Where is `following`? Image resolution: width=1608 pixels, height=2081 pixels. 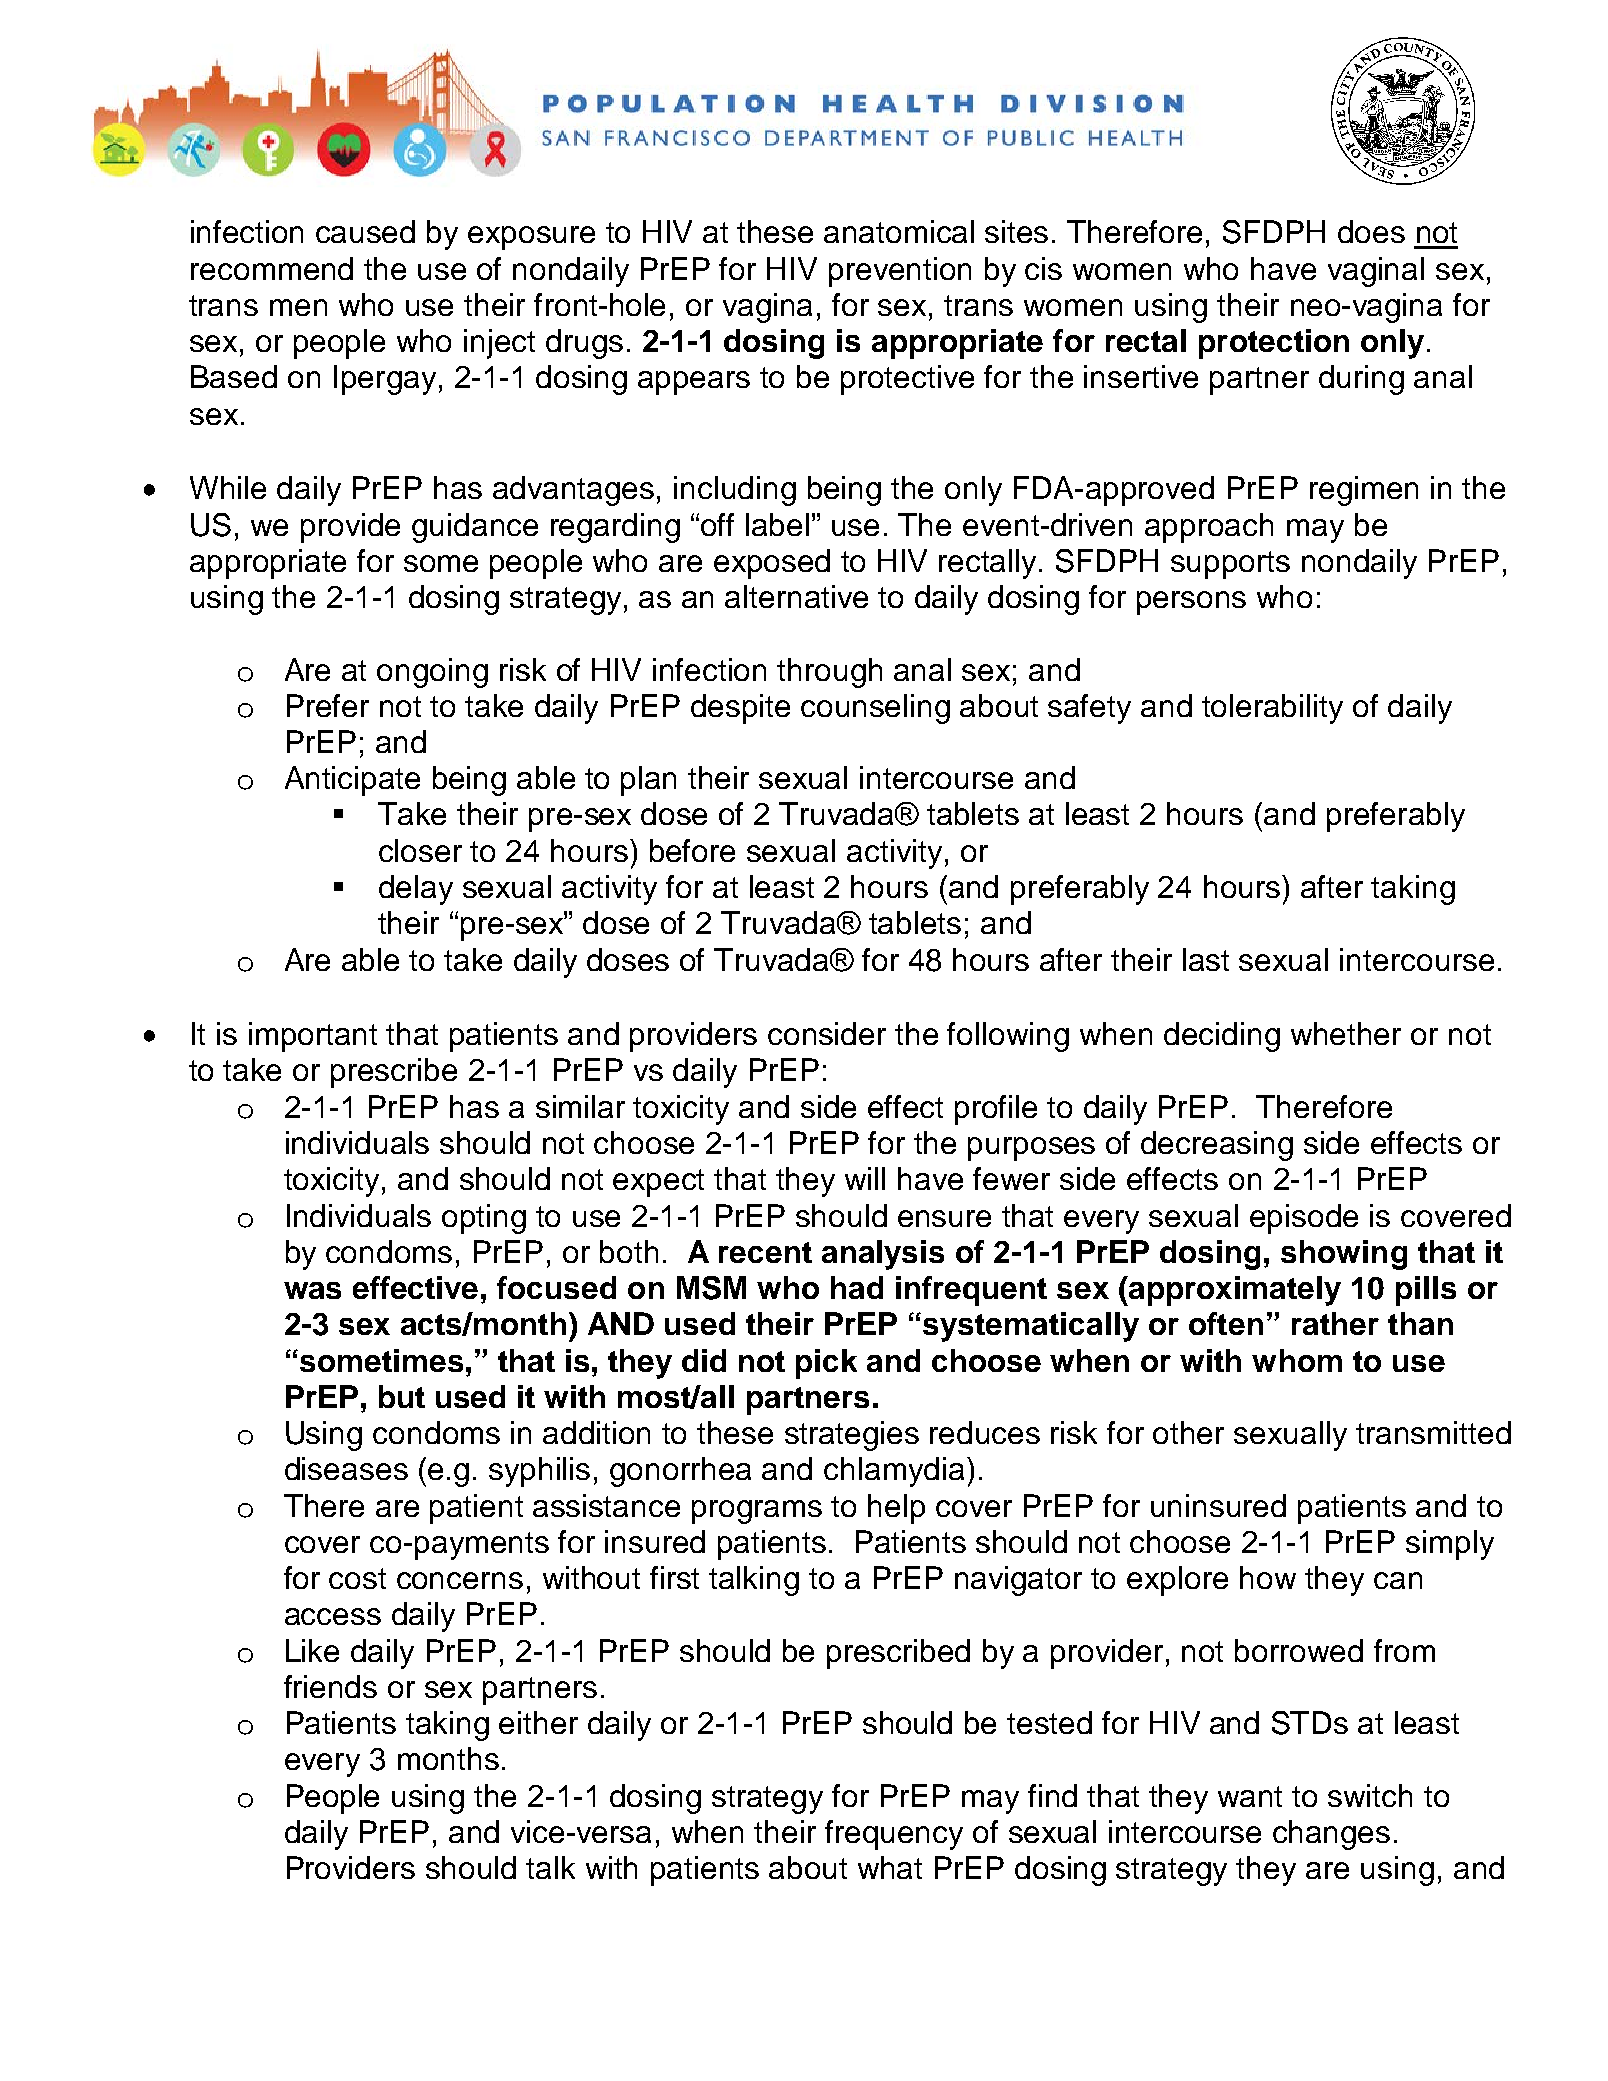
following is located at coordinates (1008, 1037).
